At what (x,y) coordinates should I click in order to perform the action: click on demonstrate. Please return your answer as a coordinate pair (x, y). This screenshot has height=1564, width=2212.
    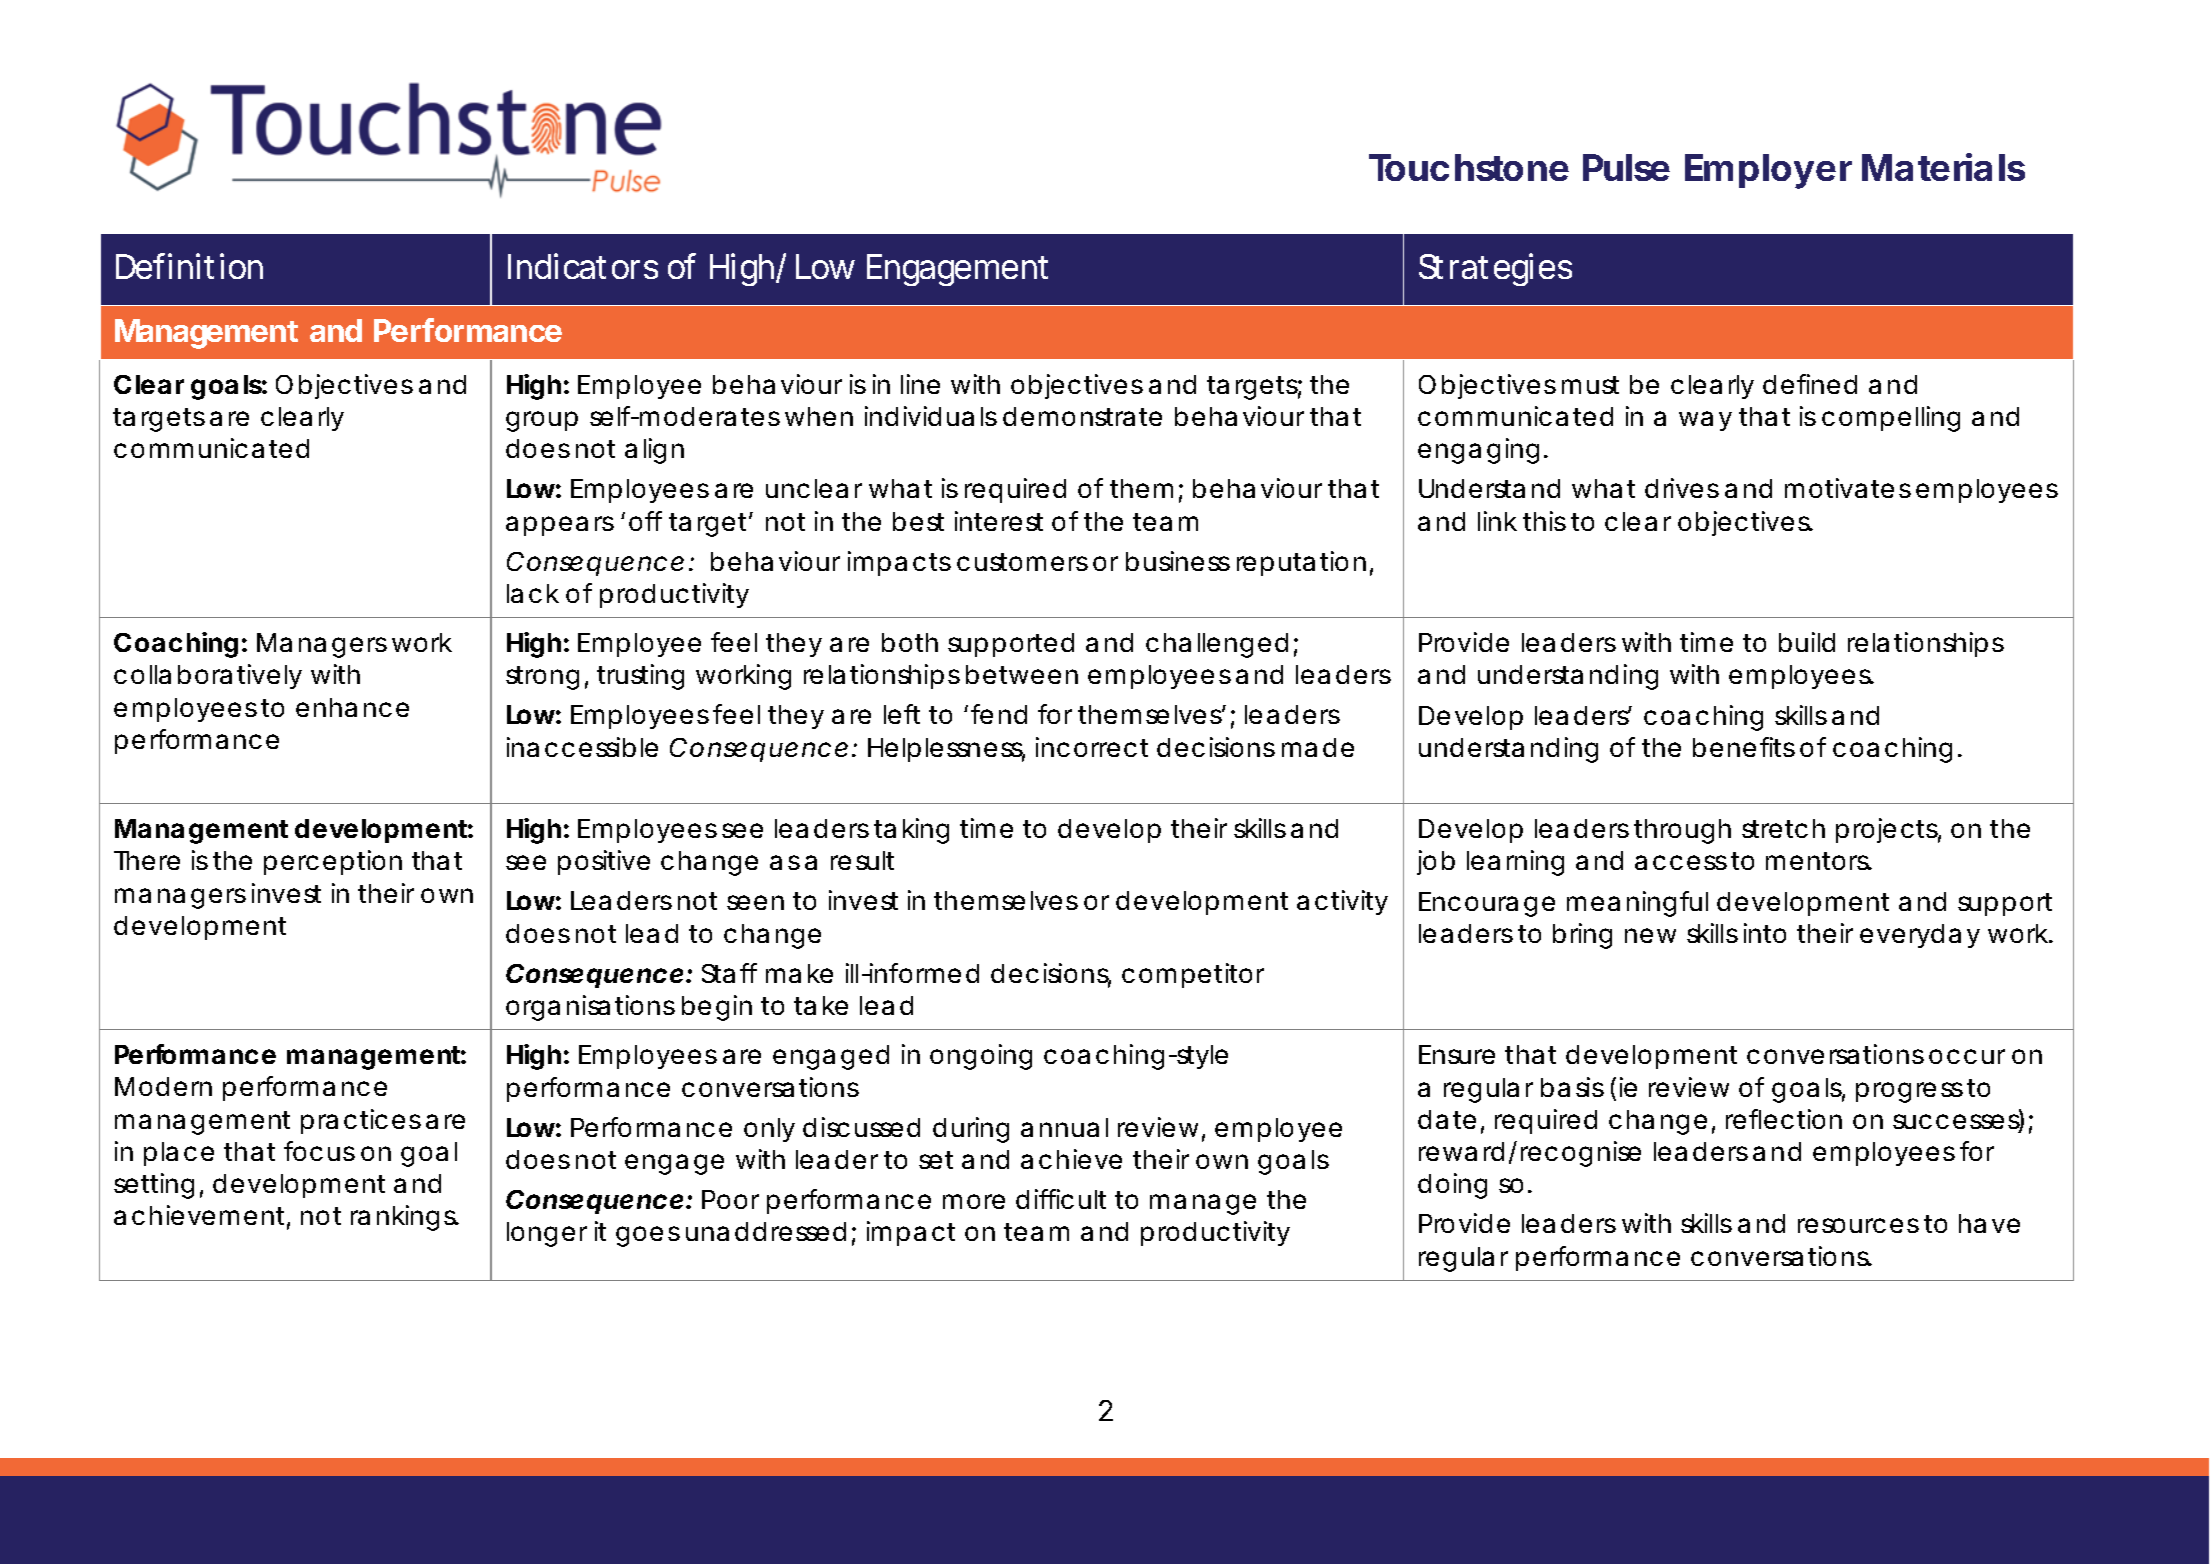
    Looking at the image, I should click on (1082, 416).
